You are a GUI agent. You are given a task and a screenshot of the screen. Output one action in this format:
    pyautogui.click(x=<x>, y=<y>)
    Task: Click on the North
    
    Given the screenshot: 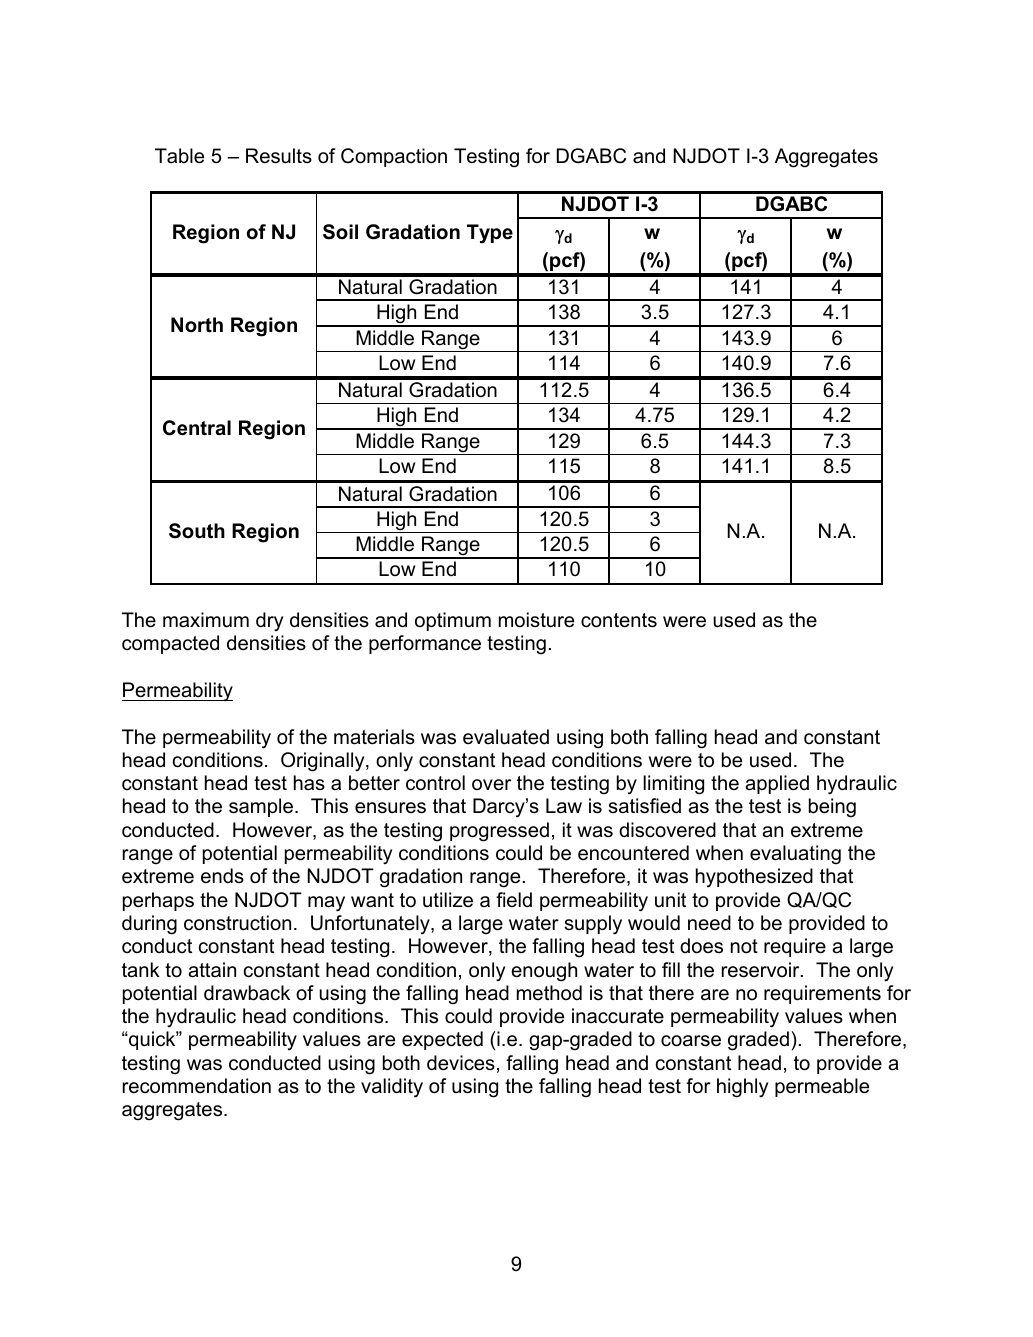 What is the action you would take?
    pyautogui.click(x=197, y=325)
